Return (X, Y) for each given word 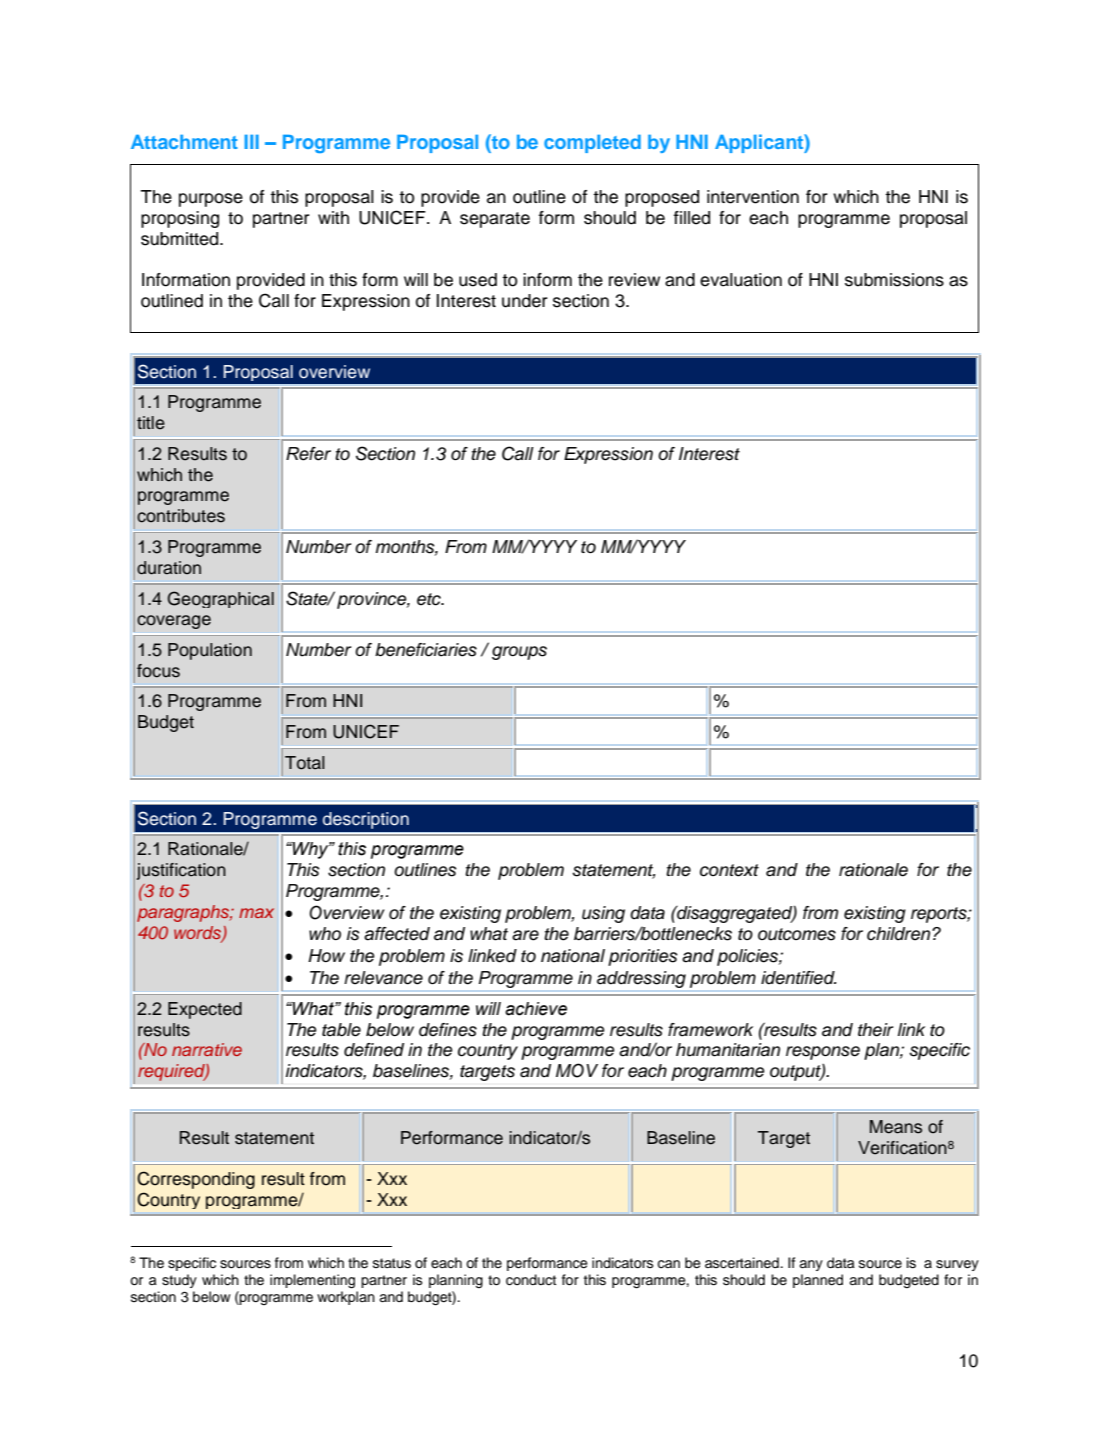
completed (592, 144)
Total (305, 763)
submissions (894, 280)
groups (519, 653)
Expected (205, 1010)
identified (799, 978)
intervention (753, 197)
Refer (308, 454)
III (251, 142)
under (525, 301)
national (573, 956)
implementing (312, 1281)
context (729, 870)
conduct (531, 1280)
